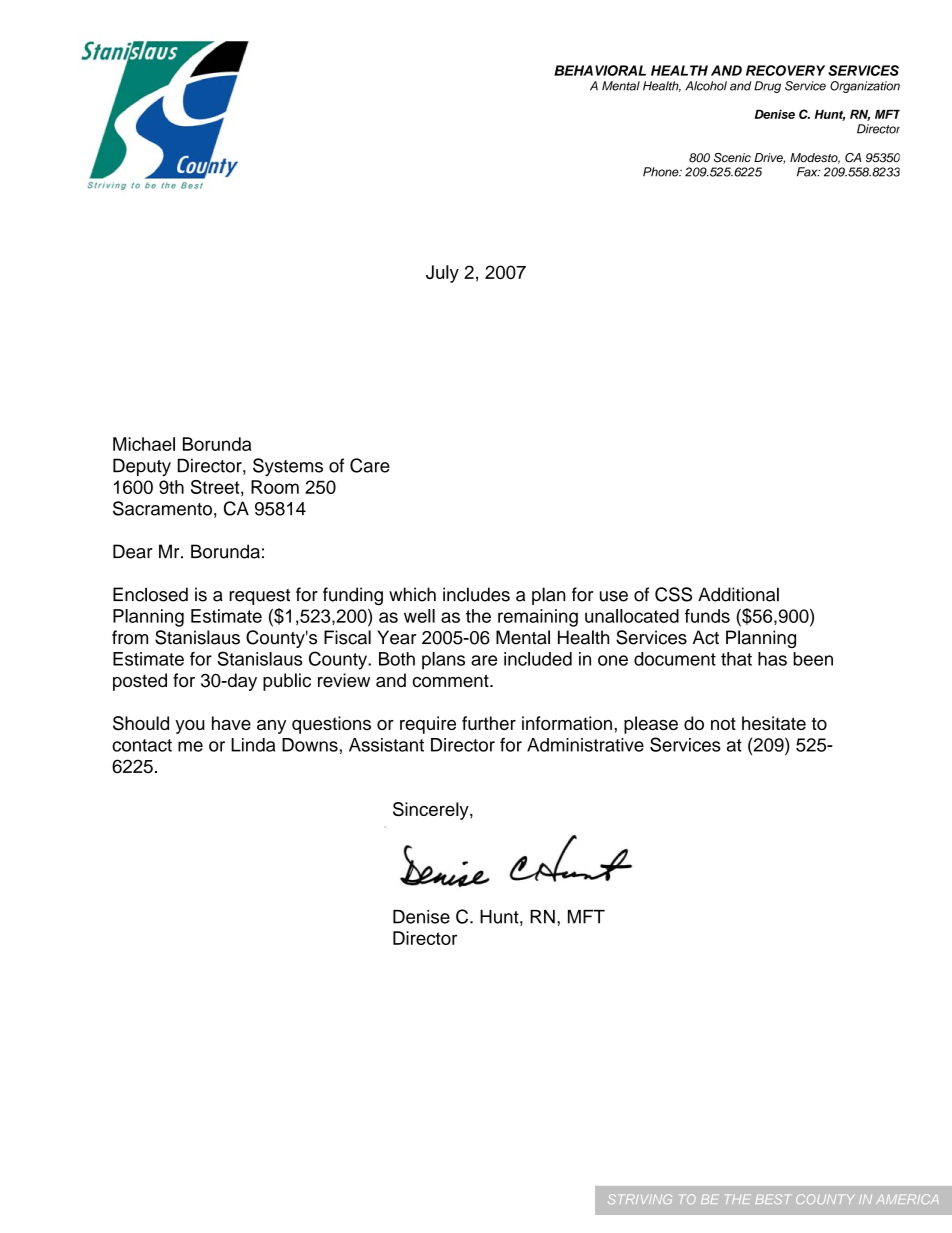 The height and width of the document is (1233, 952). Describe the element at coordinates (813, 659) in the document. I see `been` at that location.
